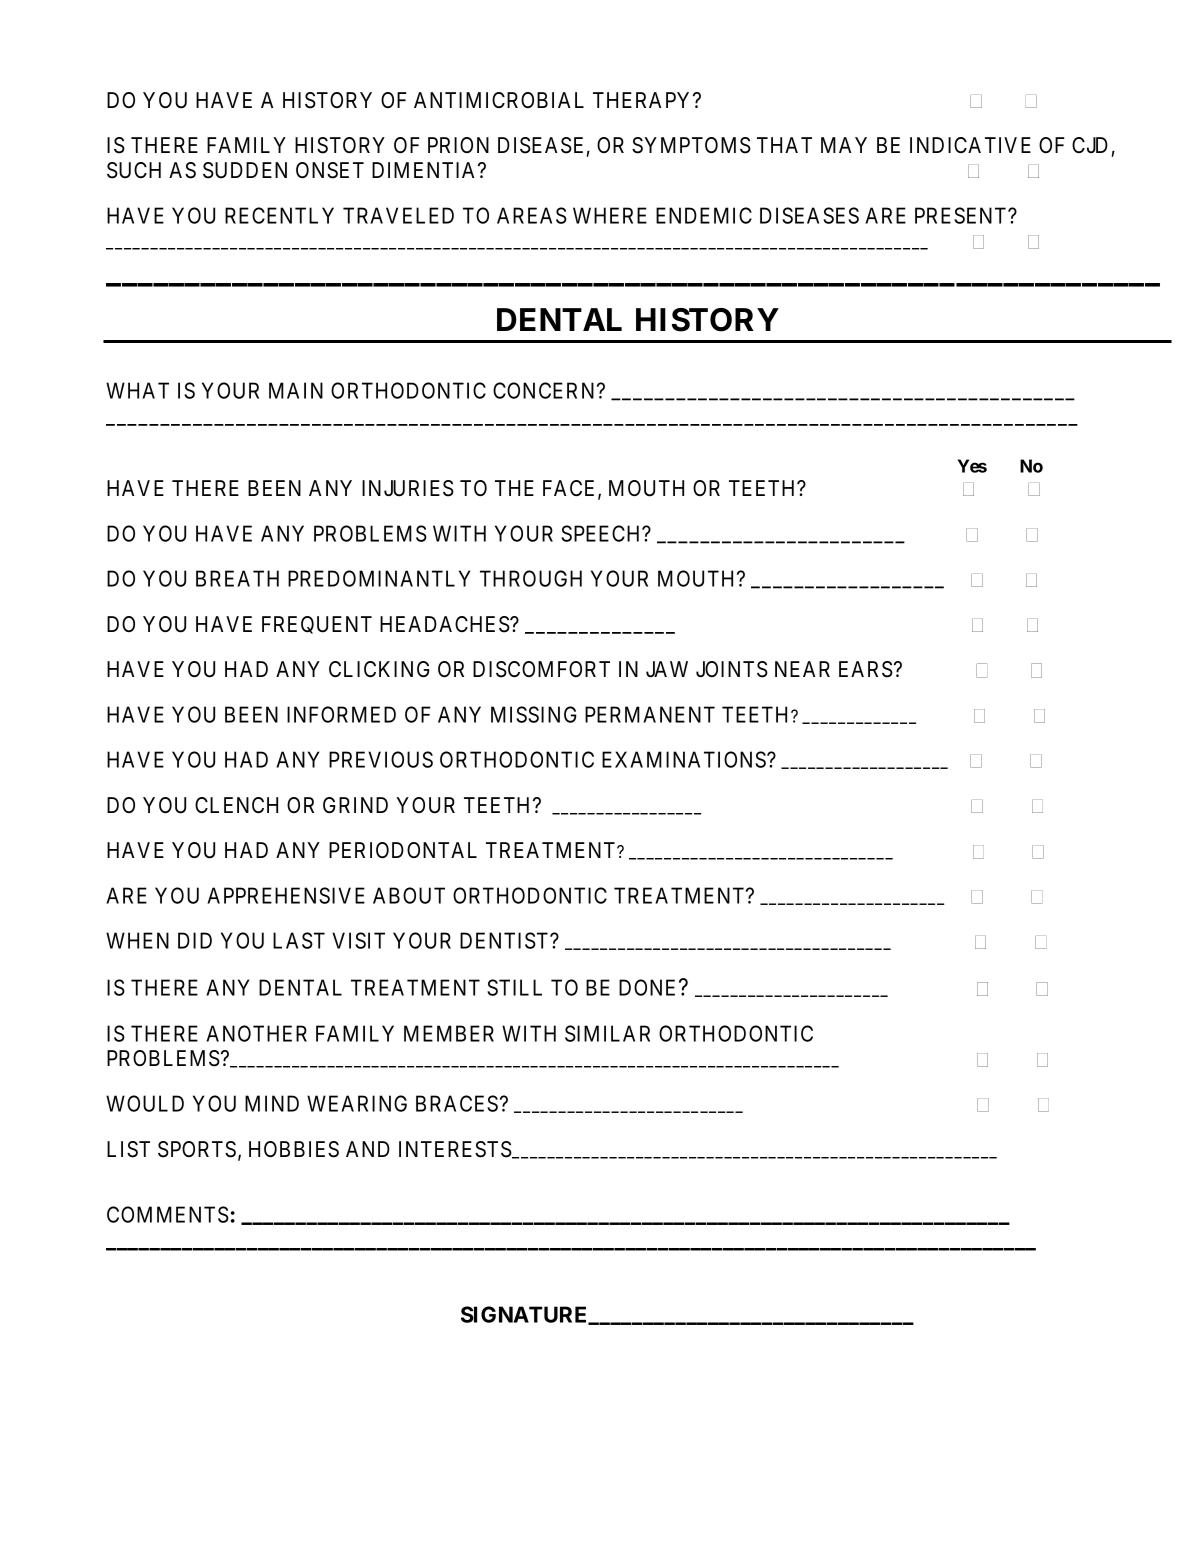 The height and width of the document is (1558, 1204). What do you see at coordinates (403, 850) in the document?
I see `PERIODONTAL` at bounding box center [403, 850].
